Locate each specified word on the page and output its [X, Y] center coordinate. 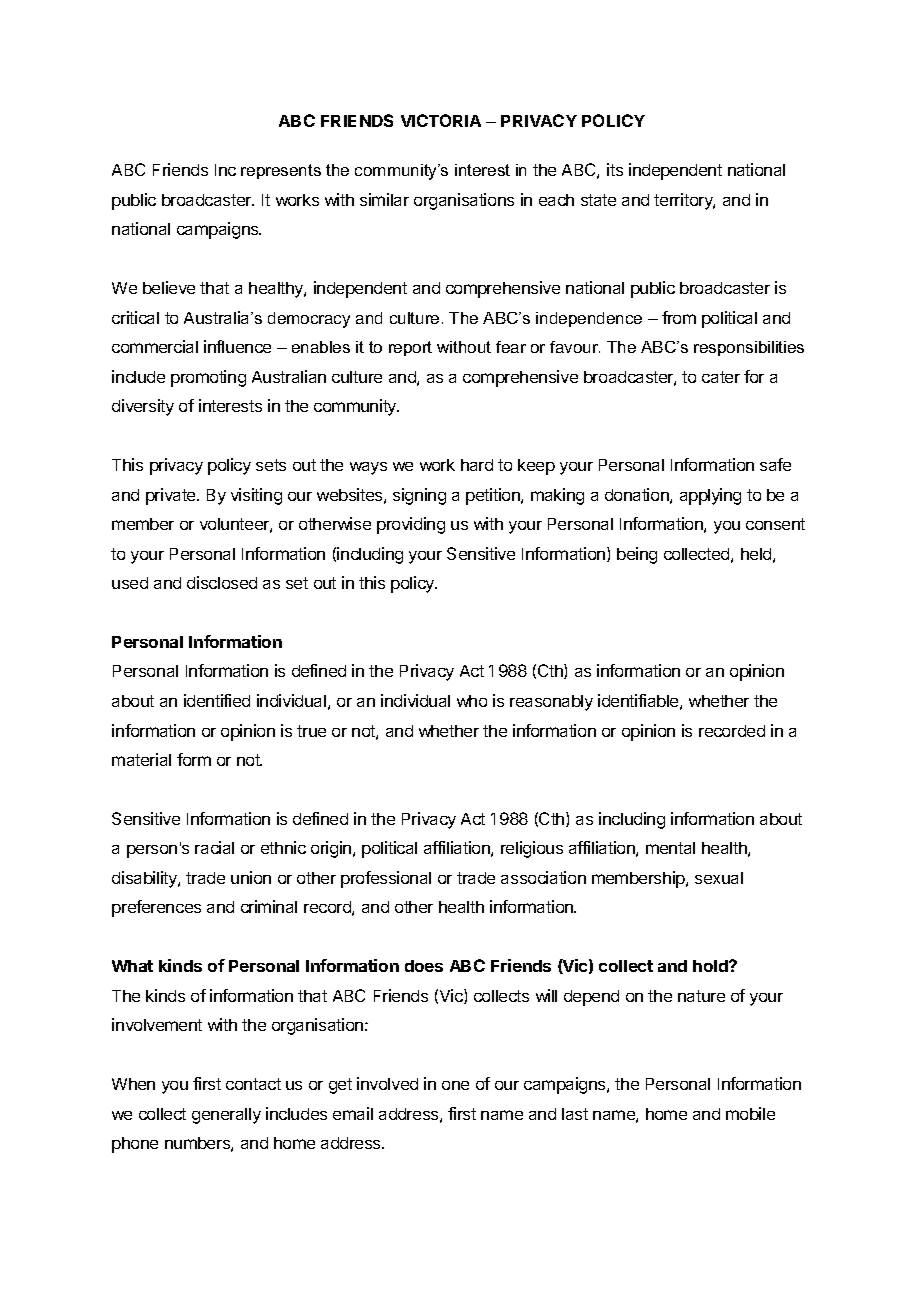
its [615, 169]
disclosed [222, 582]
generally [226, 1116]
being [637, 555]
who [472, 701]
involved [387, 1083]
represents [281, 171]
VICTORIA [441, 120]
